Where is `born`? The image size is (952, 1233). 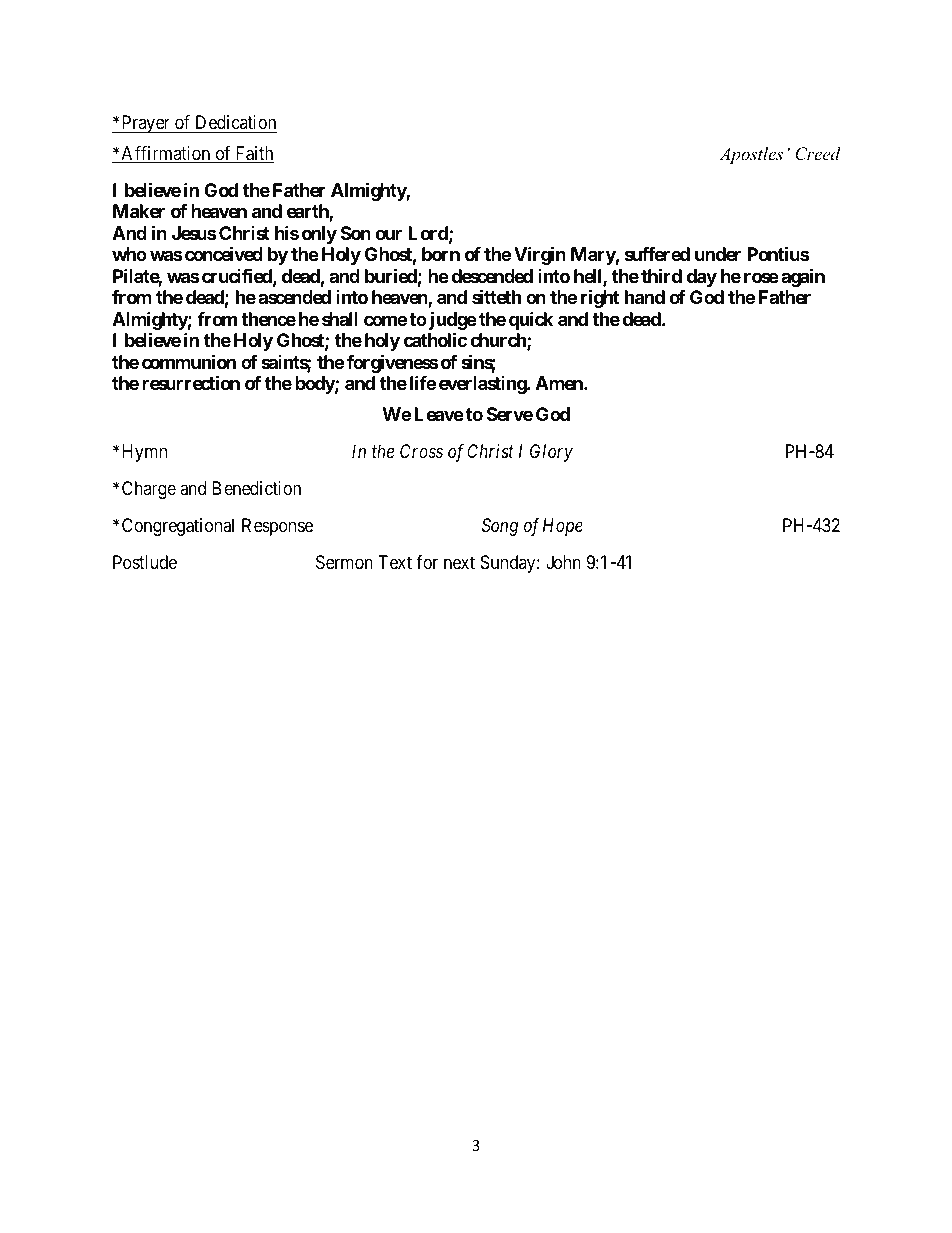
born is located at coordinates (441, 254).
